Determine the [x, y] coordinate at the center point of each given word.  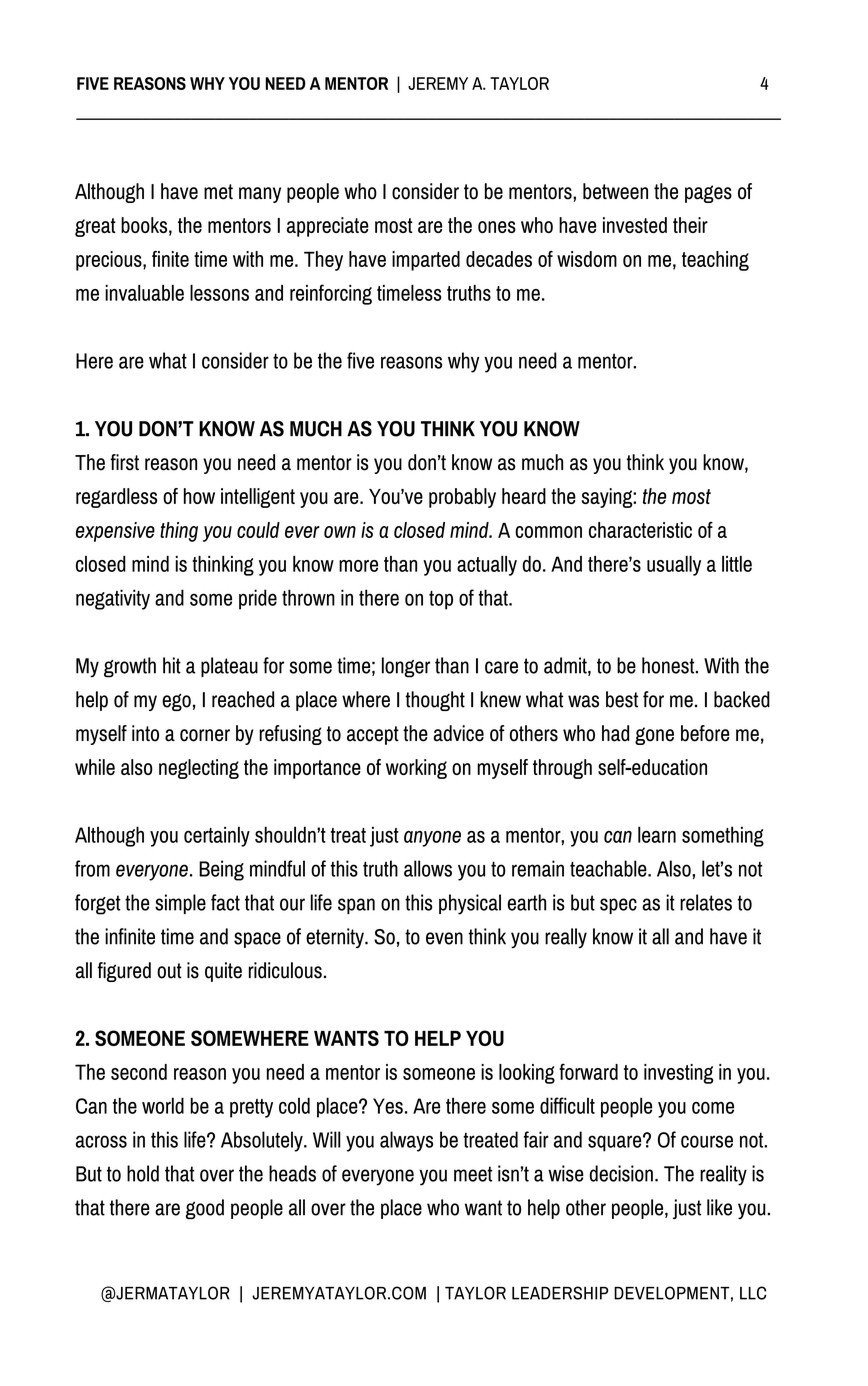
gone [654, 736]
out [169, 971]
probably [462, 498]
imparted [426, 261]
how [199, 496]
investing [679, 1074]
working [416, 769]
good [205, 1209]
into [145, 733]
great [95, 227]
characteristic [640, 530]
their [690, 225]
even [444, 938]
